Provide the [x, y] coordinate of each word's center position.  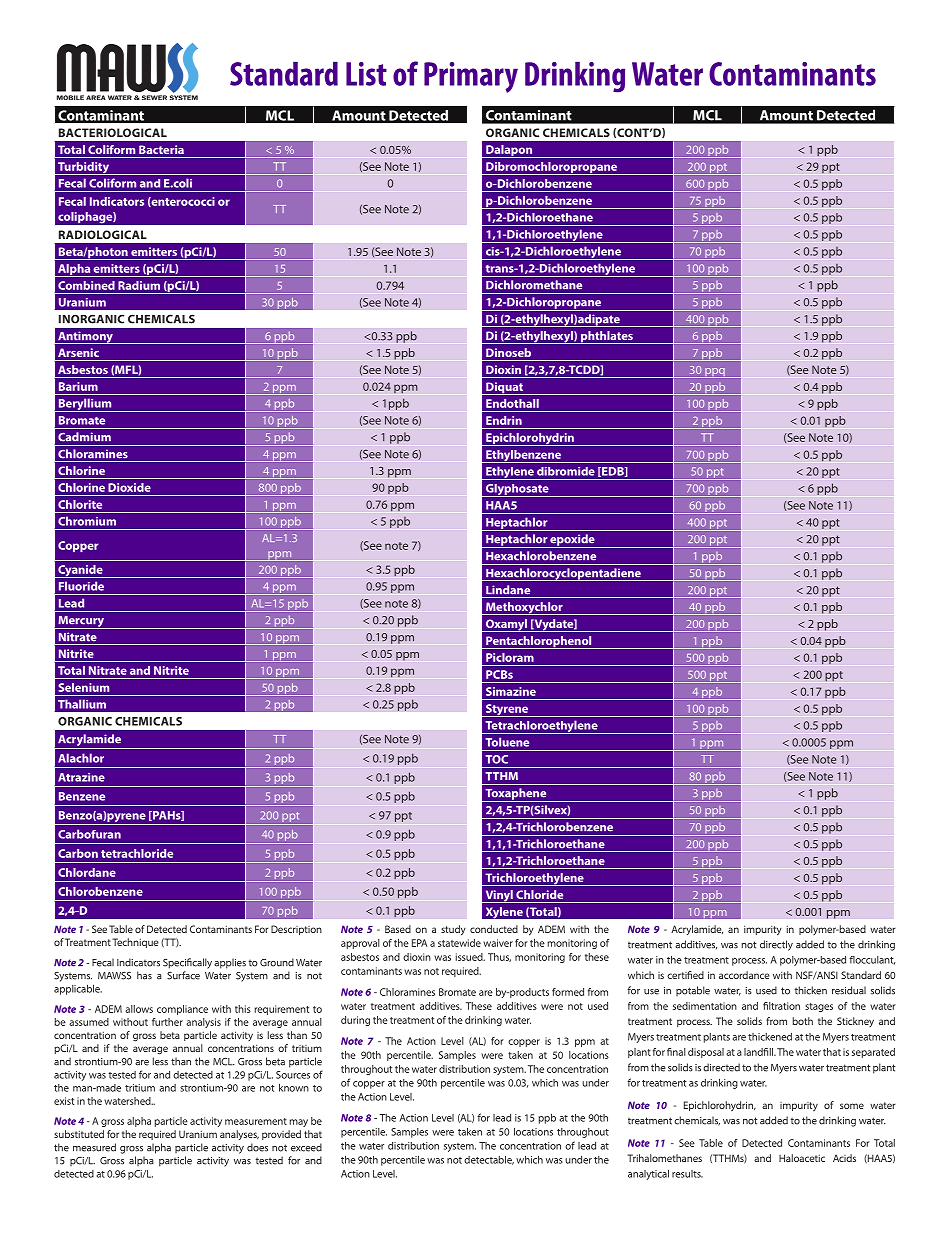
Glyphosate [517, 490]
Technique [135, 943]
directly [776, 945]
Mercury [81, 622]
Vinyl [499, 896]
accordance [744, 975]
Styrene [507, 710]
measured [94, 1147]
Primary [471, 77]
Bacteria [161, 149]
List [366, 74]
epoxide [572, 541]
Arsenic [78, 352]
